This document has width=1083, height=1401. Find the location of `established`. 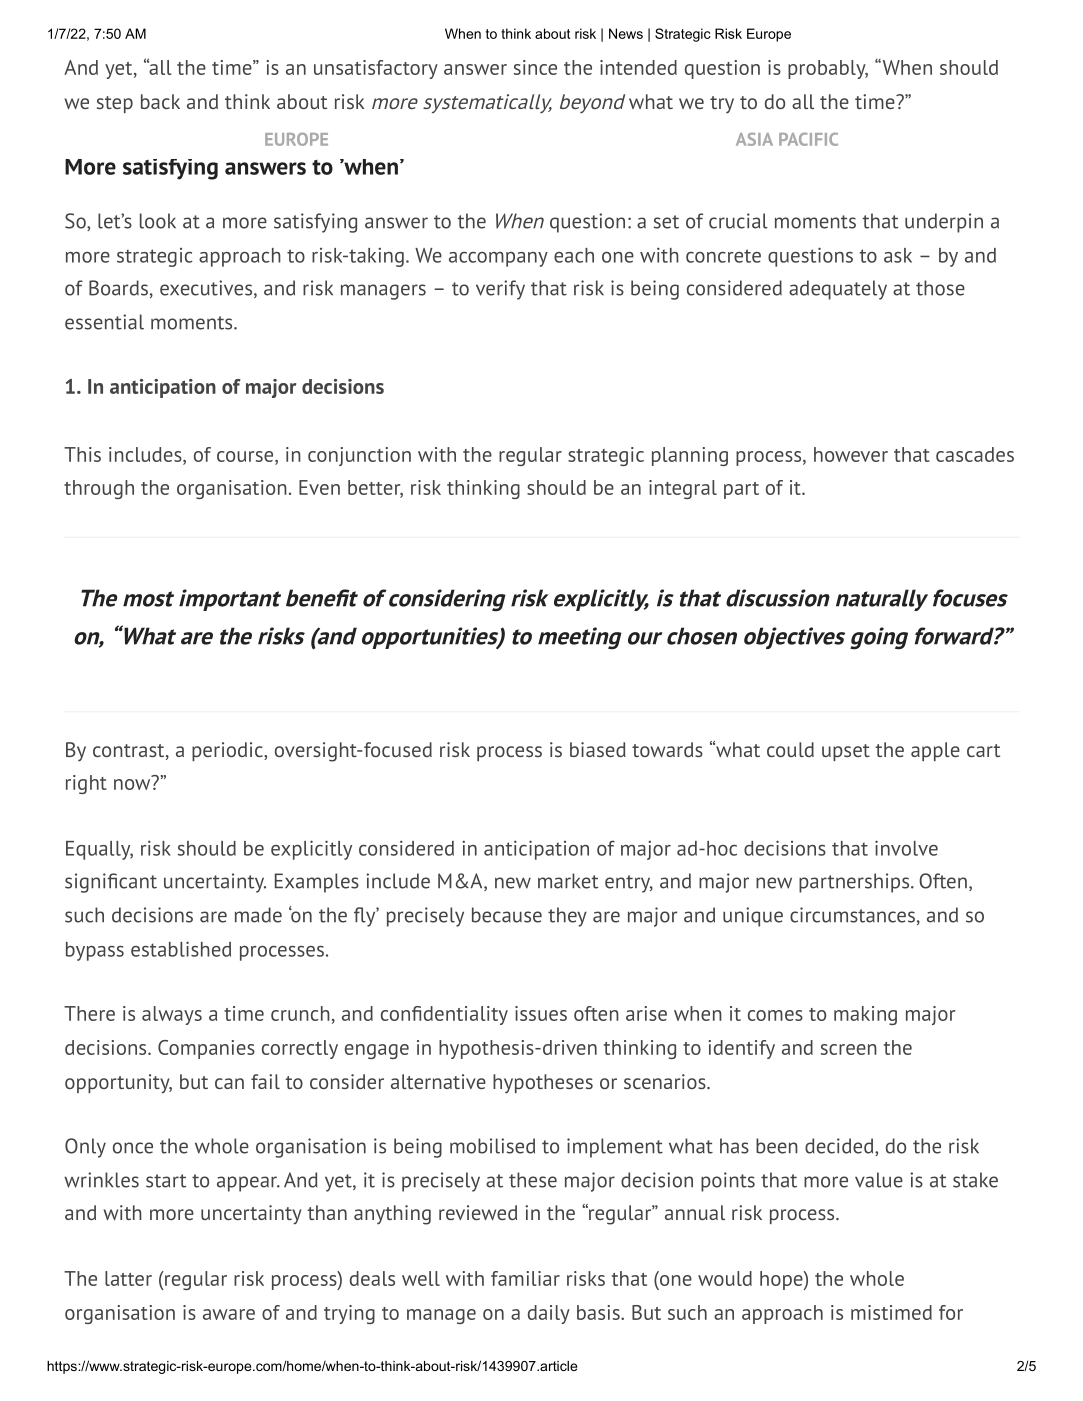

established is located at coordinates (181, 949).
